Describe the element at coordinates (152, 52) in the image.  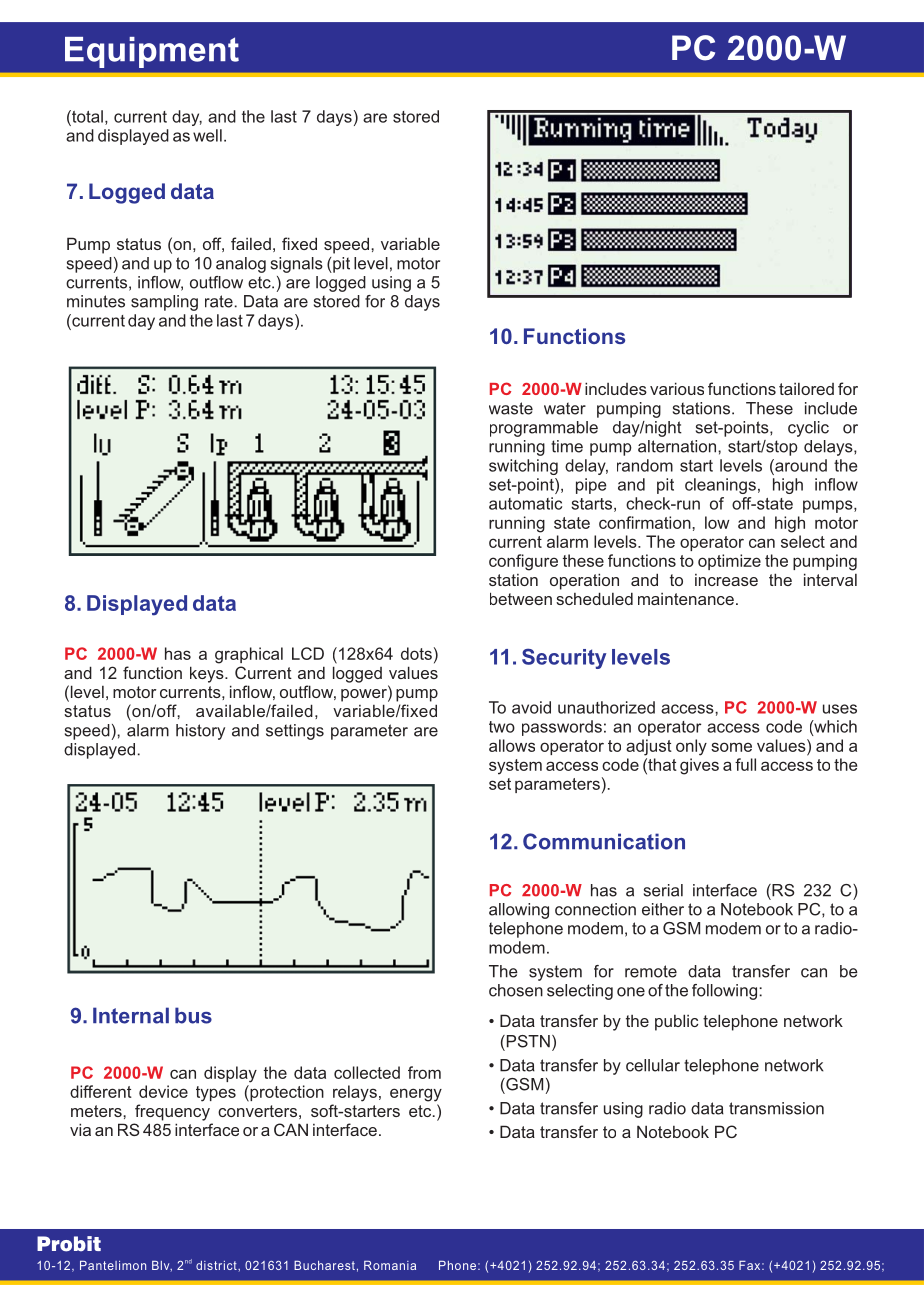
I see `Equipment` at that location.
